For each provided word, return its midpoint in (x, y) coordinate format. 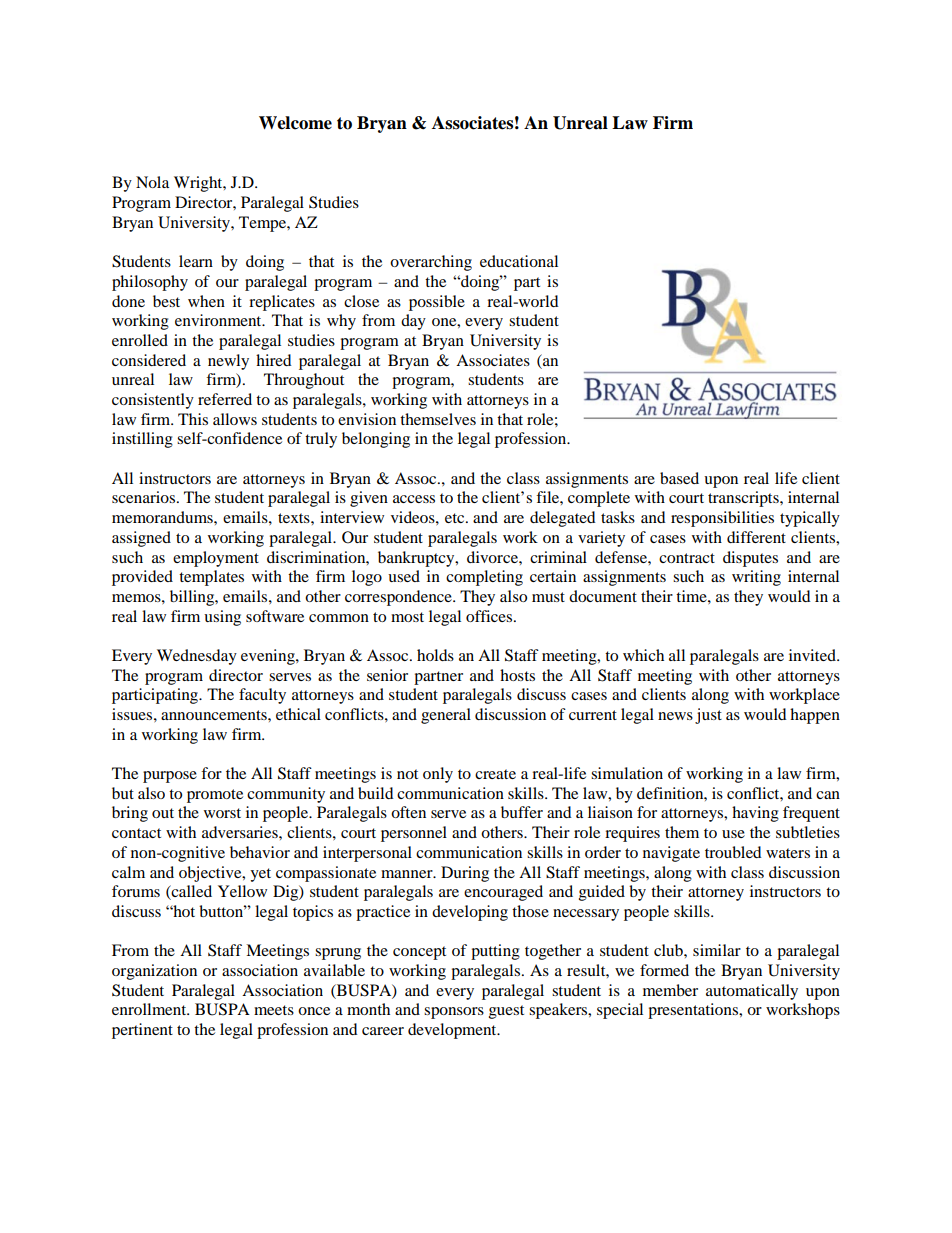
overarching (431, 263)
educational (519, 261)
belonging (376, 440)
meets (274, 1010)
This (193, 419)
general (446, 716)
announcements (215, 715)
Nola (152, 182)
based (679, 478)
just (708, 716)
